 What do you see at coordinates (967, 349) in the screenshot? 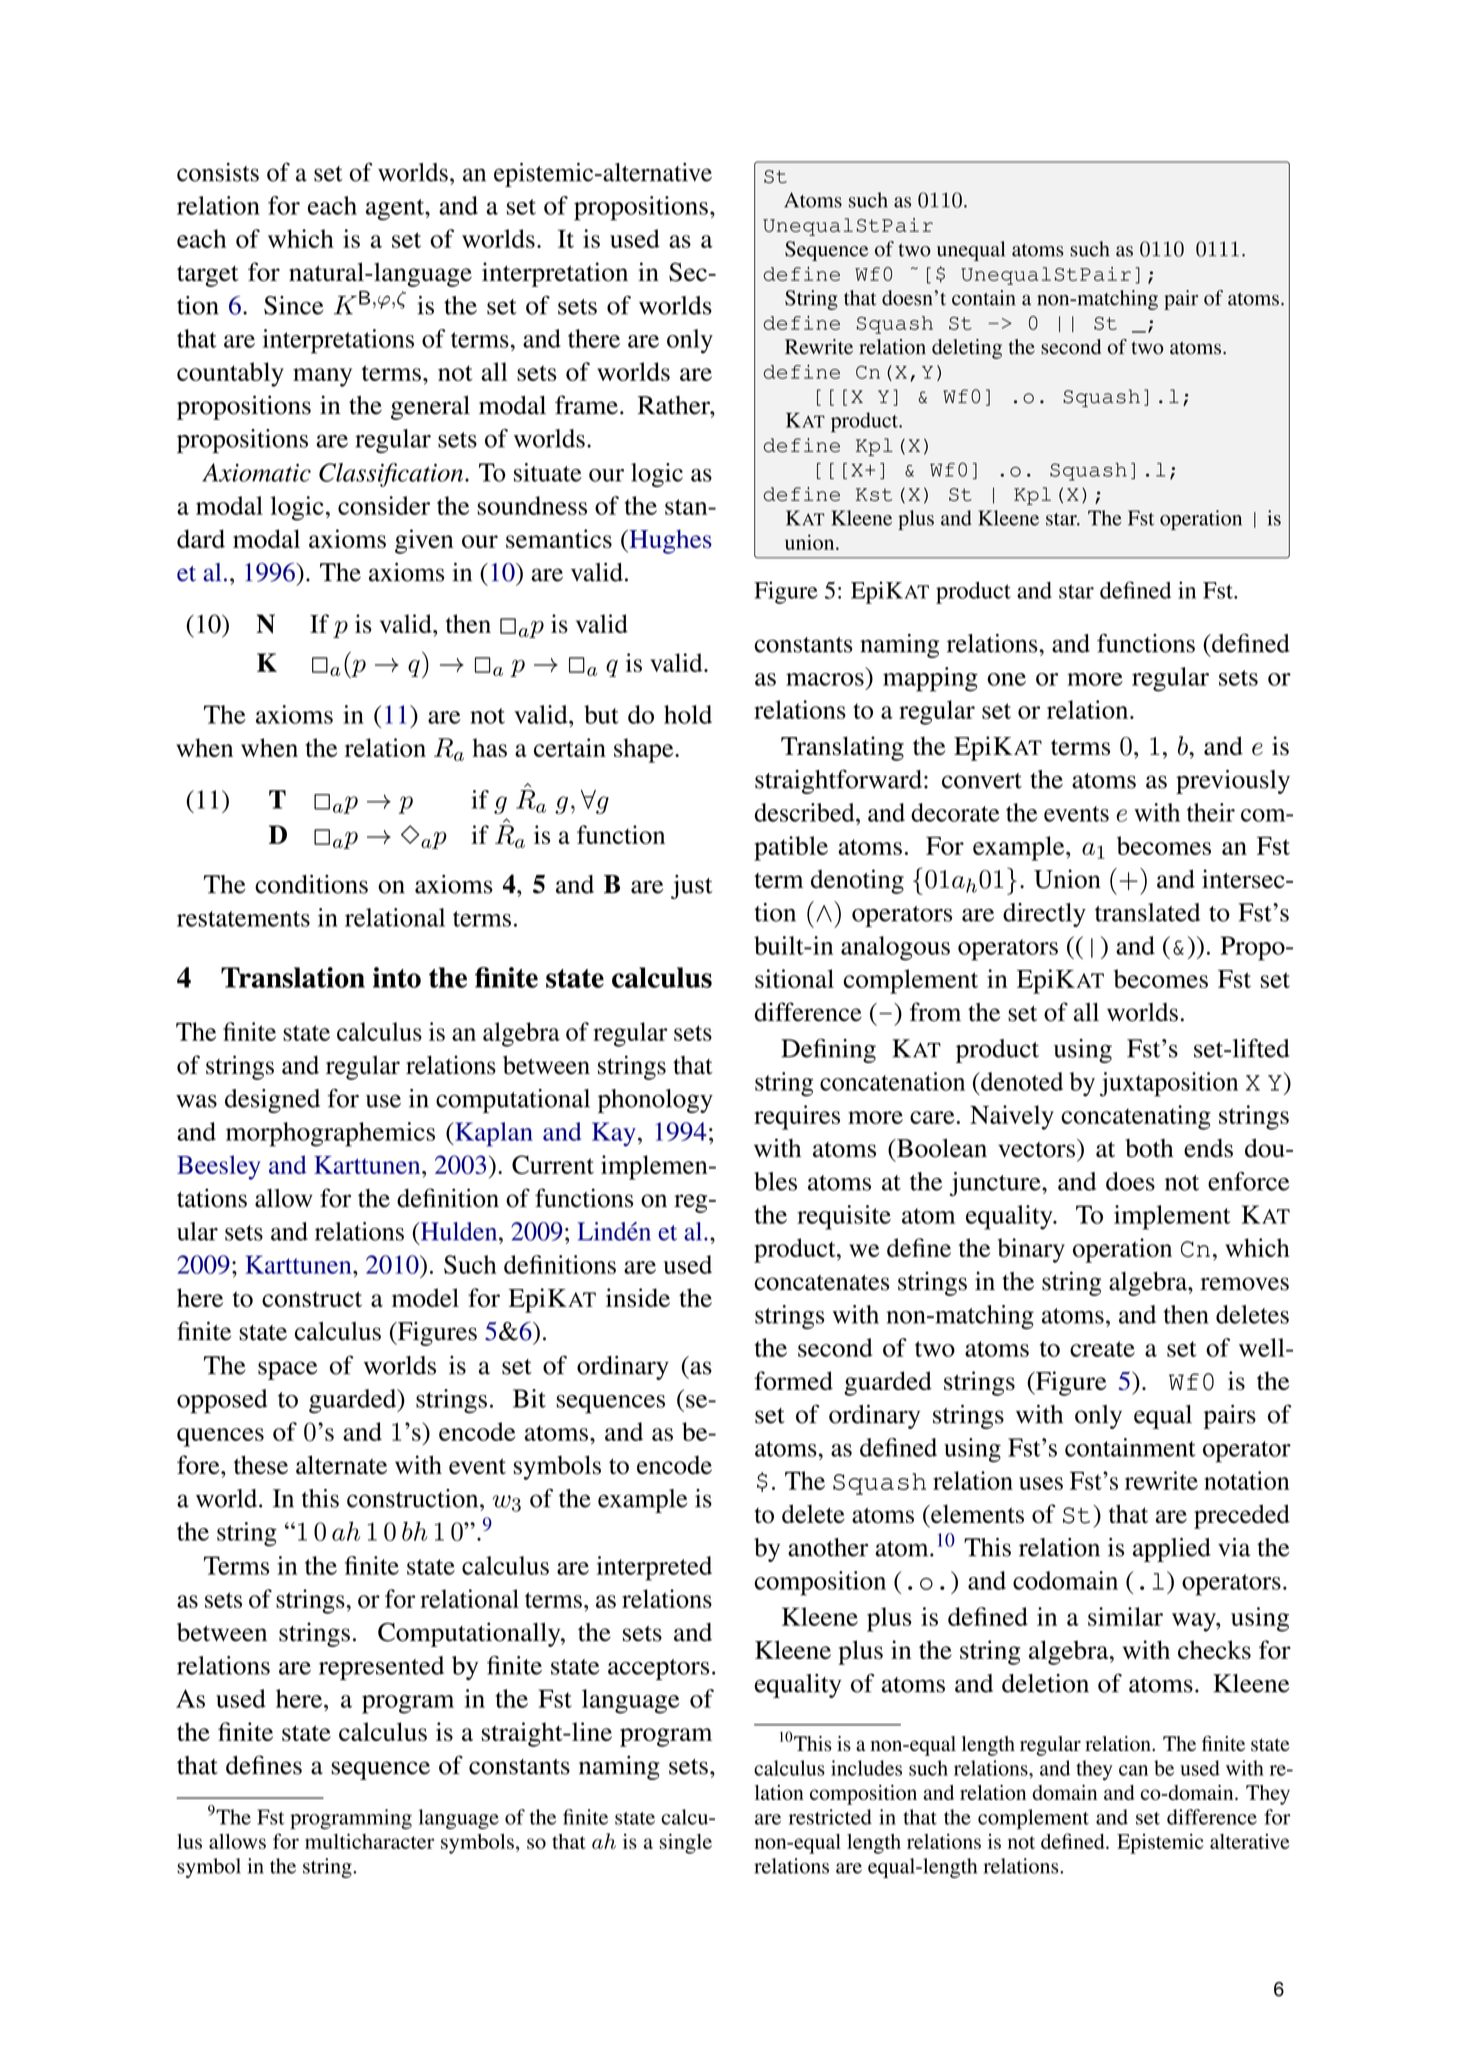
I see `deleting` at bounding box center [967, 349].
